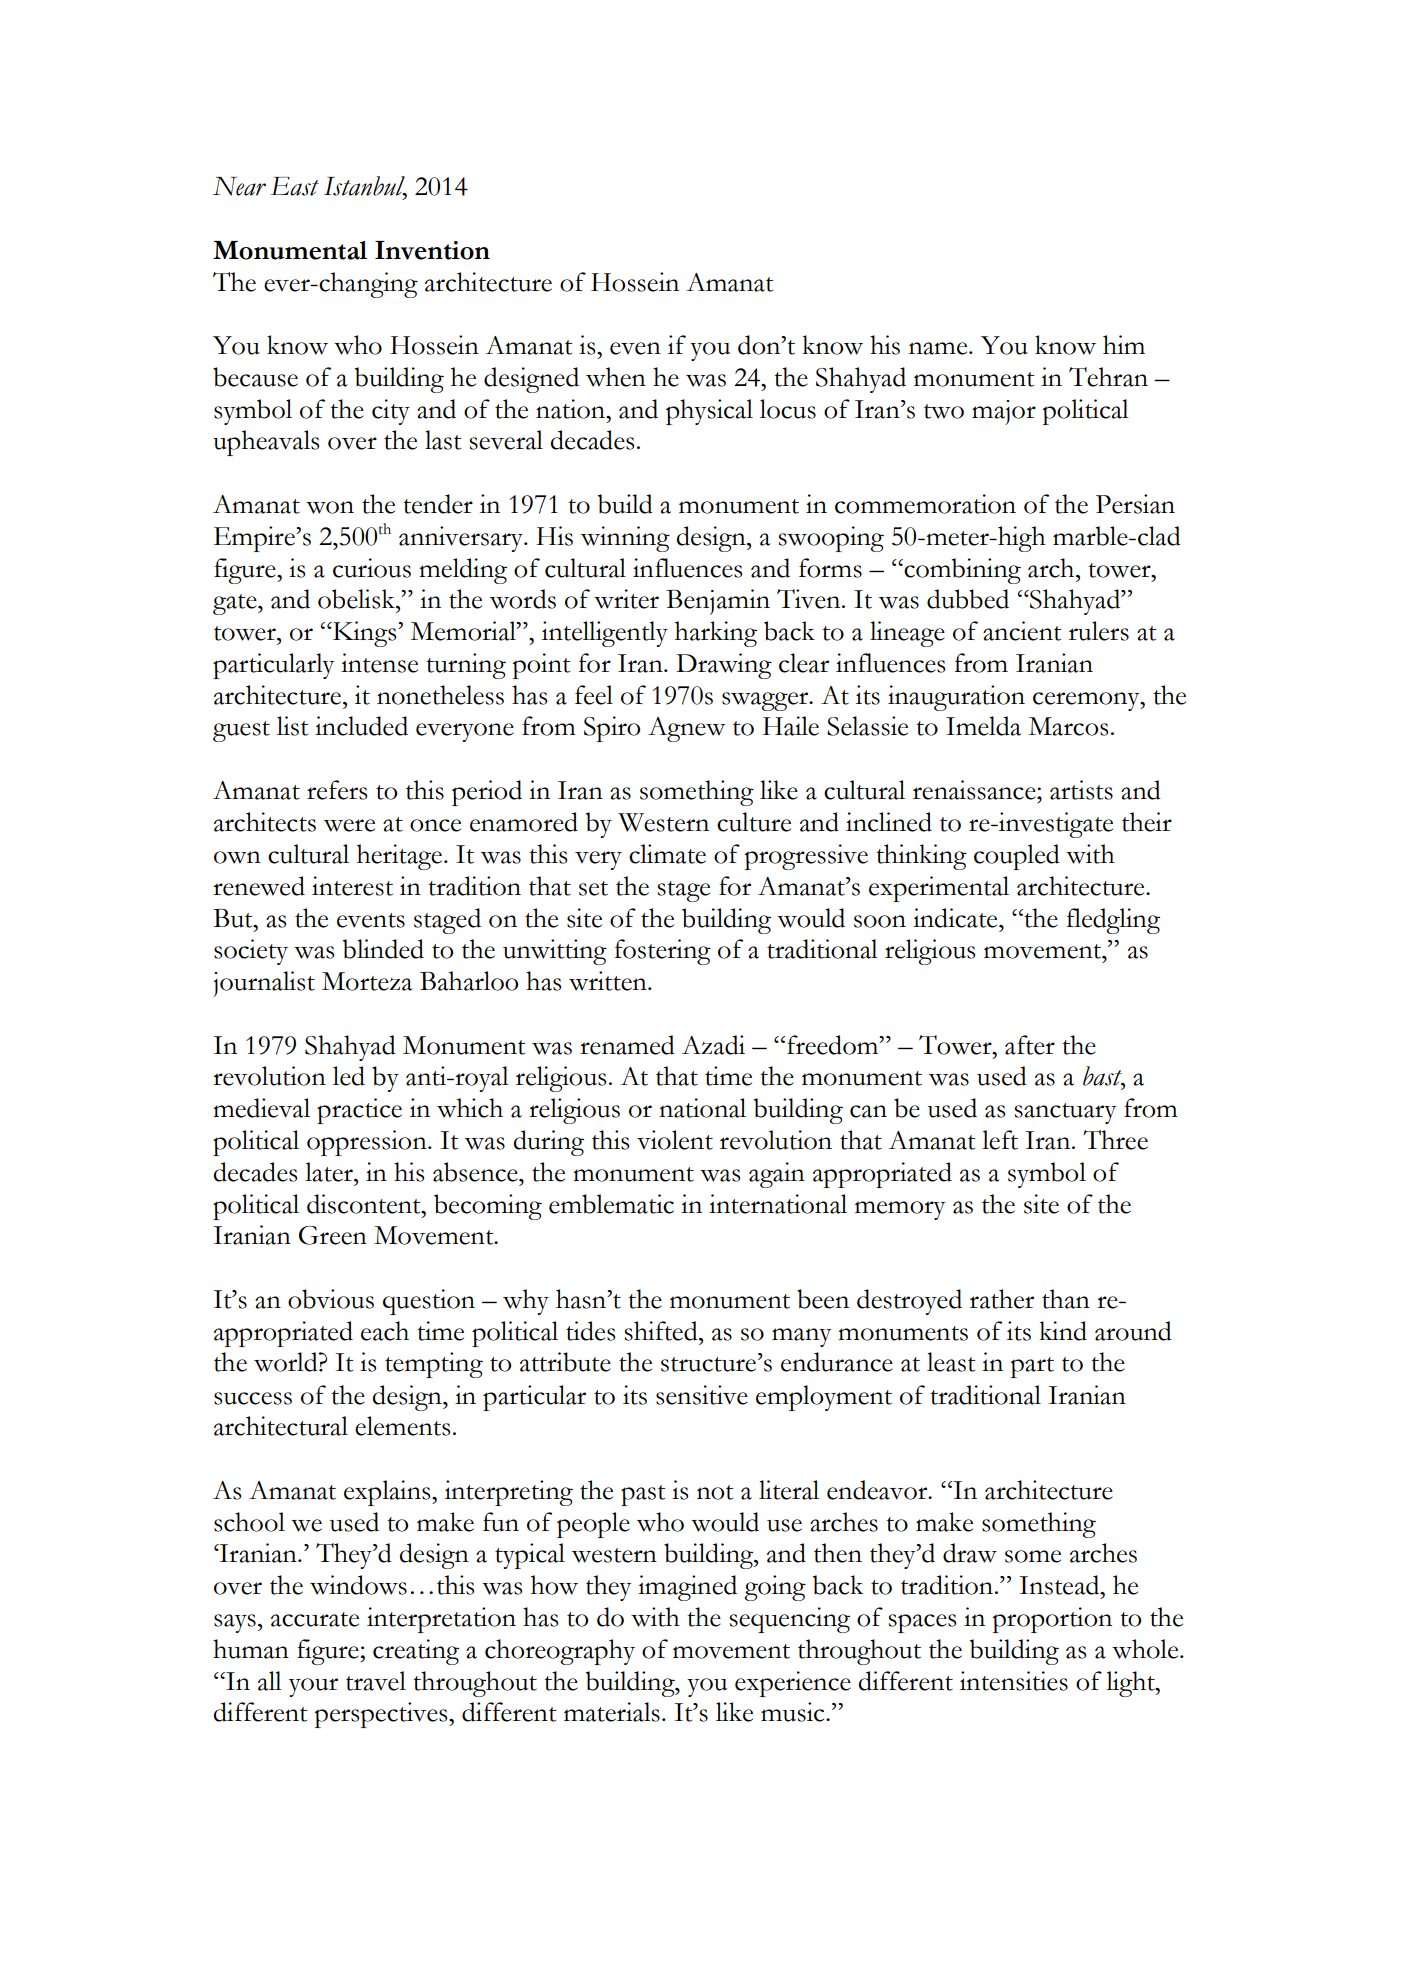 This document has width=1402, height=1983. Describe the element at coordinates (372, 568) in the document. I see `curious` at that location.
